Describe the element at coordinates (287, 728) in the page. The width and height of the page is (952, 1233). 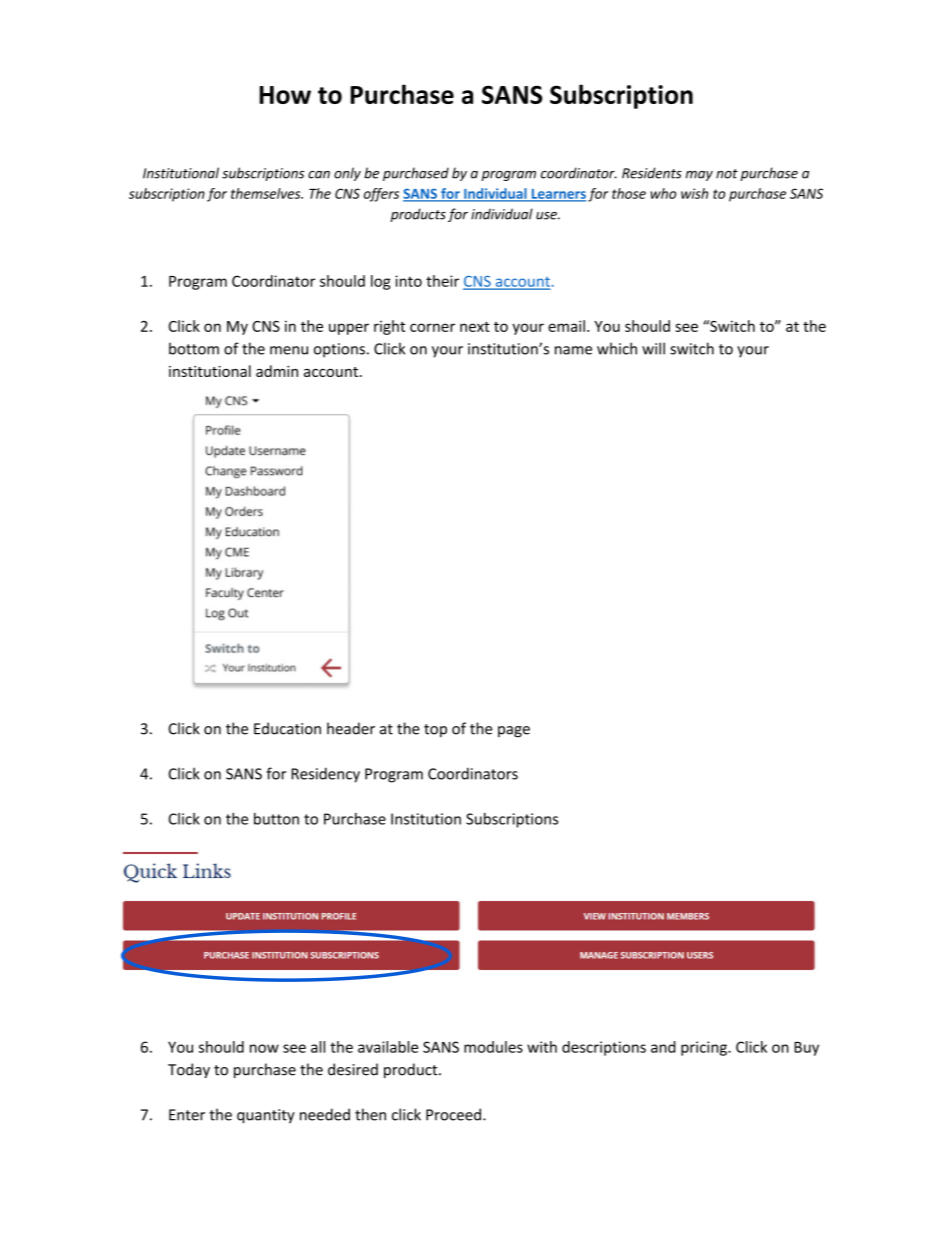
I see `Education` at that location.
